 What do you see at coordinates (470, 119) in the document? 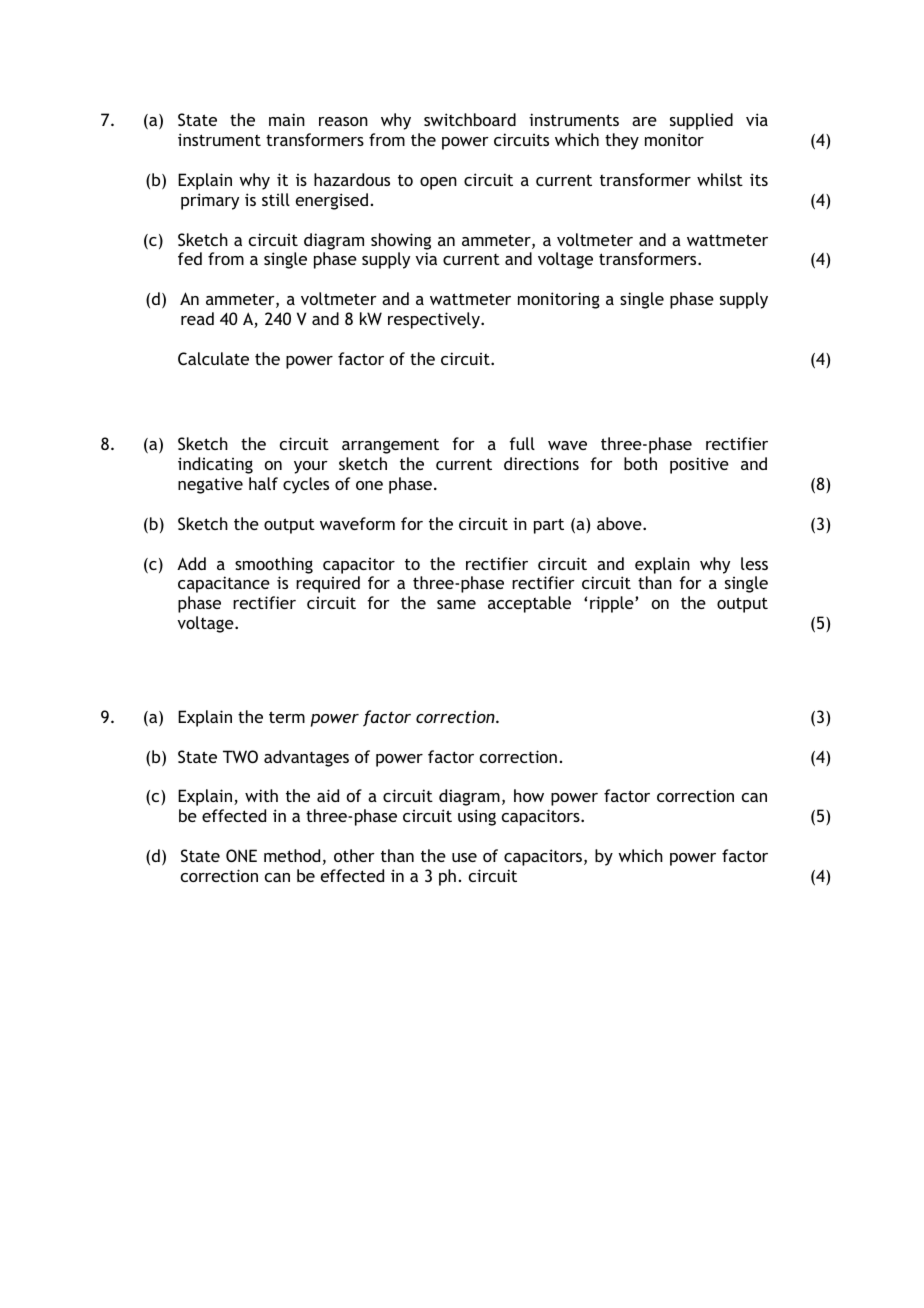
I see `switchboard` at bounding box center [470, 119].
